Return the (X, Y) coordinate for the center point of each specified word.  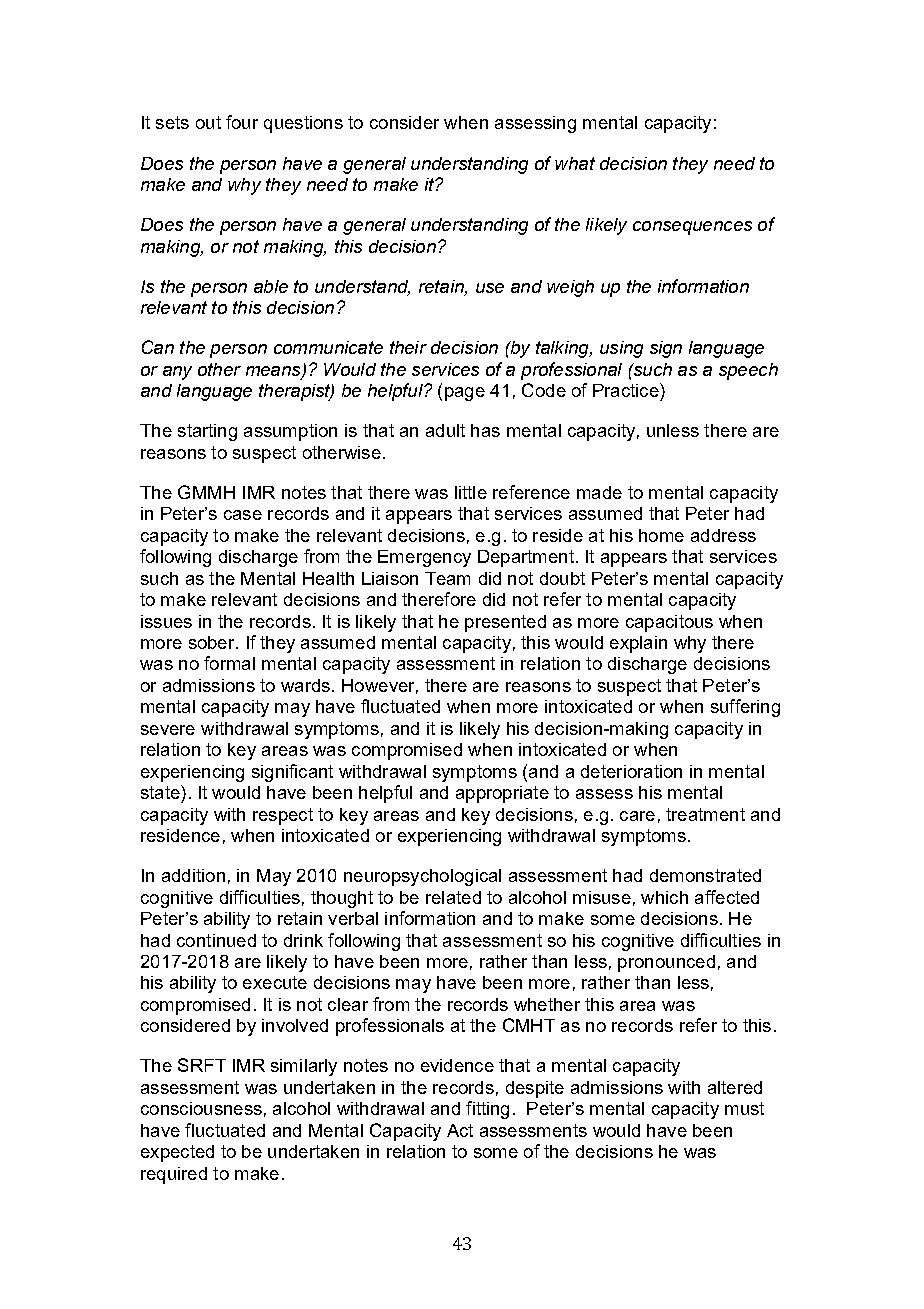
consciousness (201, 1108)
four (242, 122)
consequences (692, 228)
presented (505, 623)
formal (229, 663)
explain (638, 644)
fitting (487, 1110)
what (575, 163)
